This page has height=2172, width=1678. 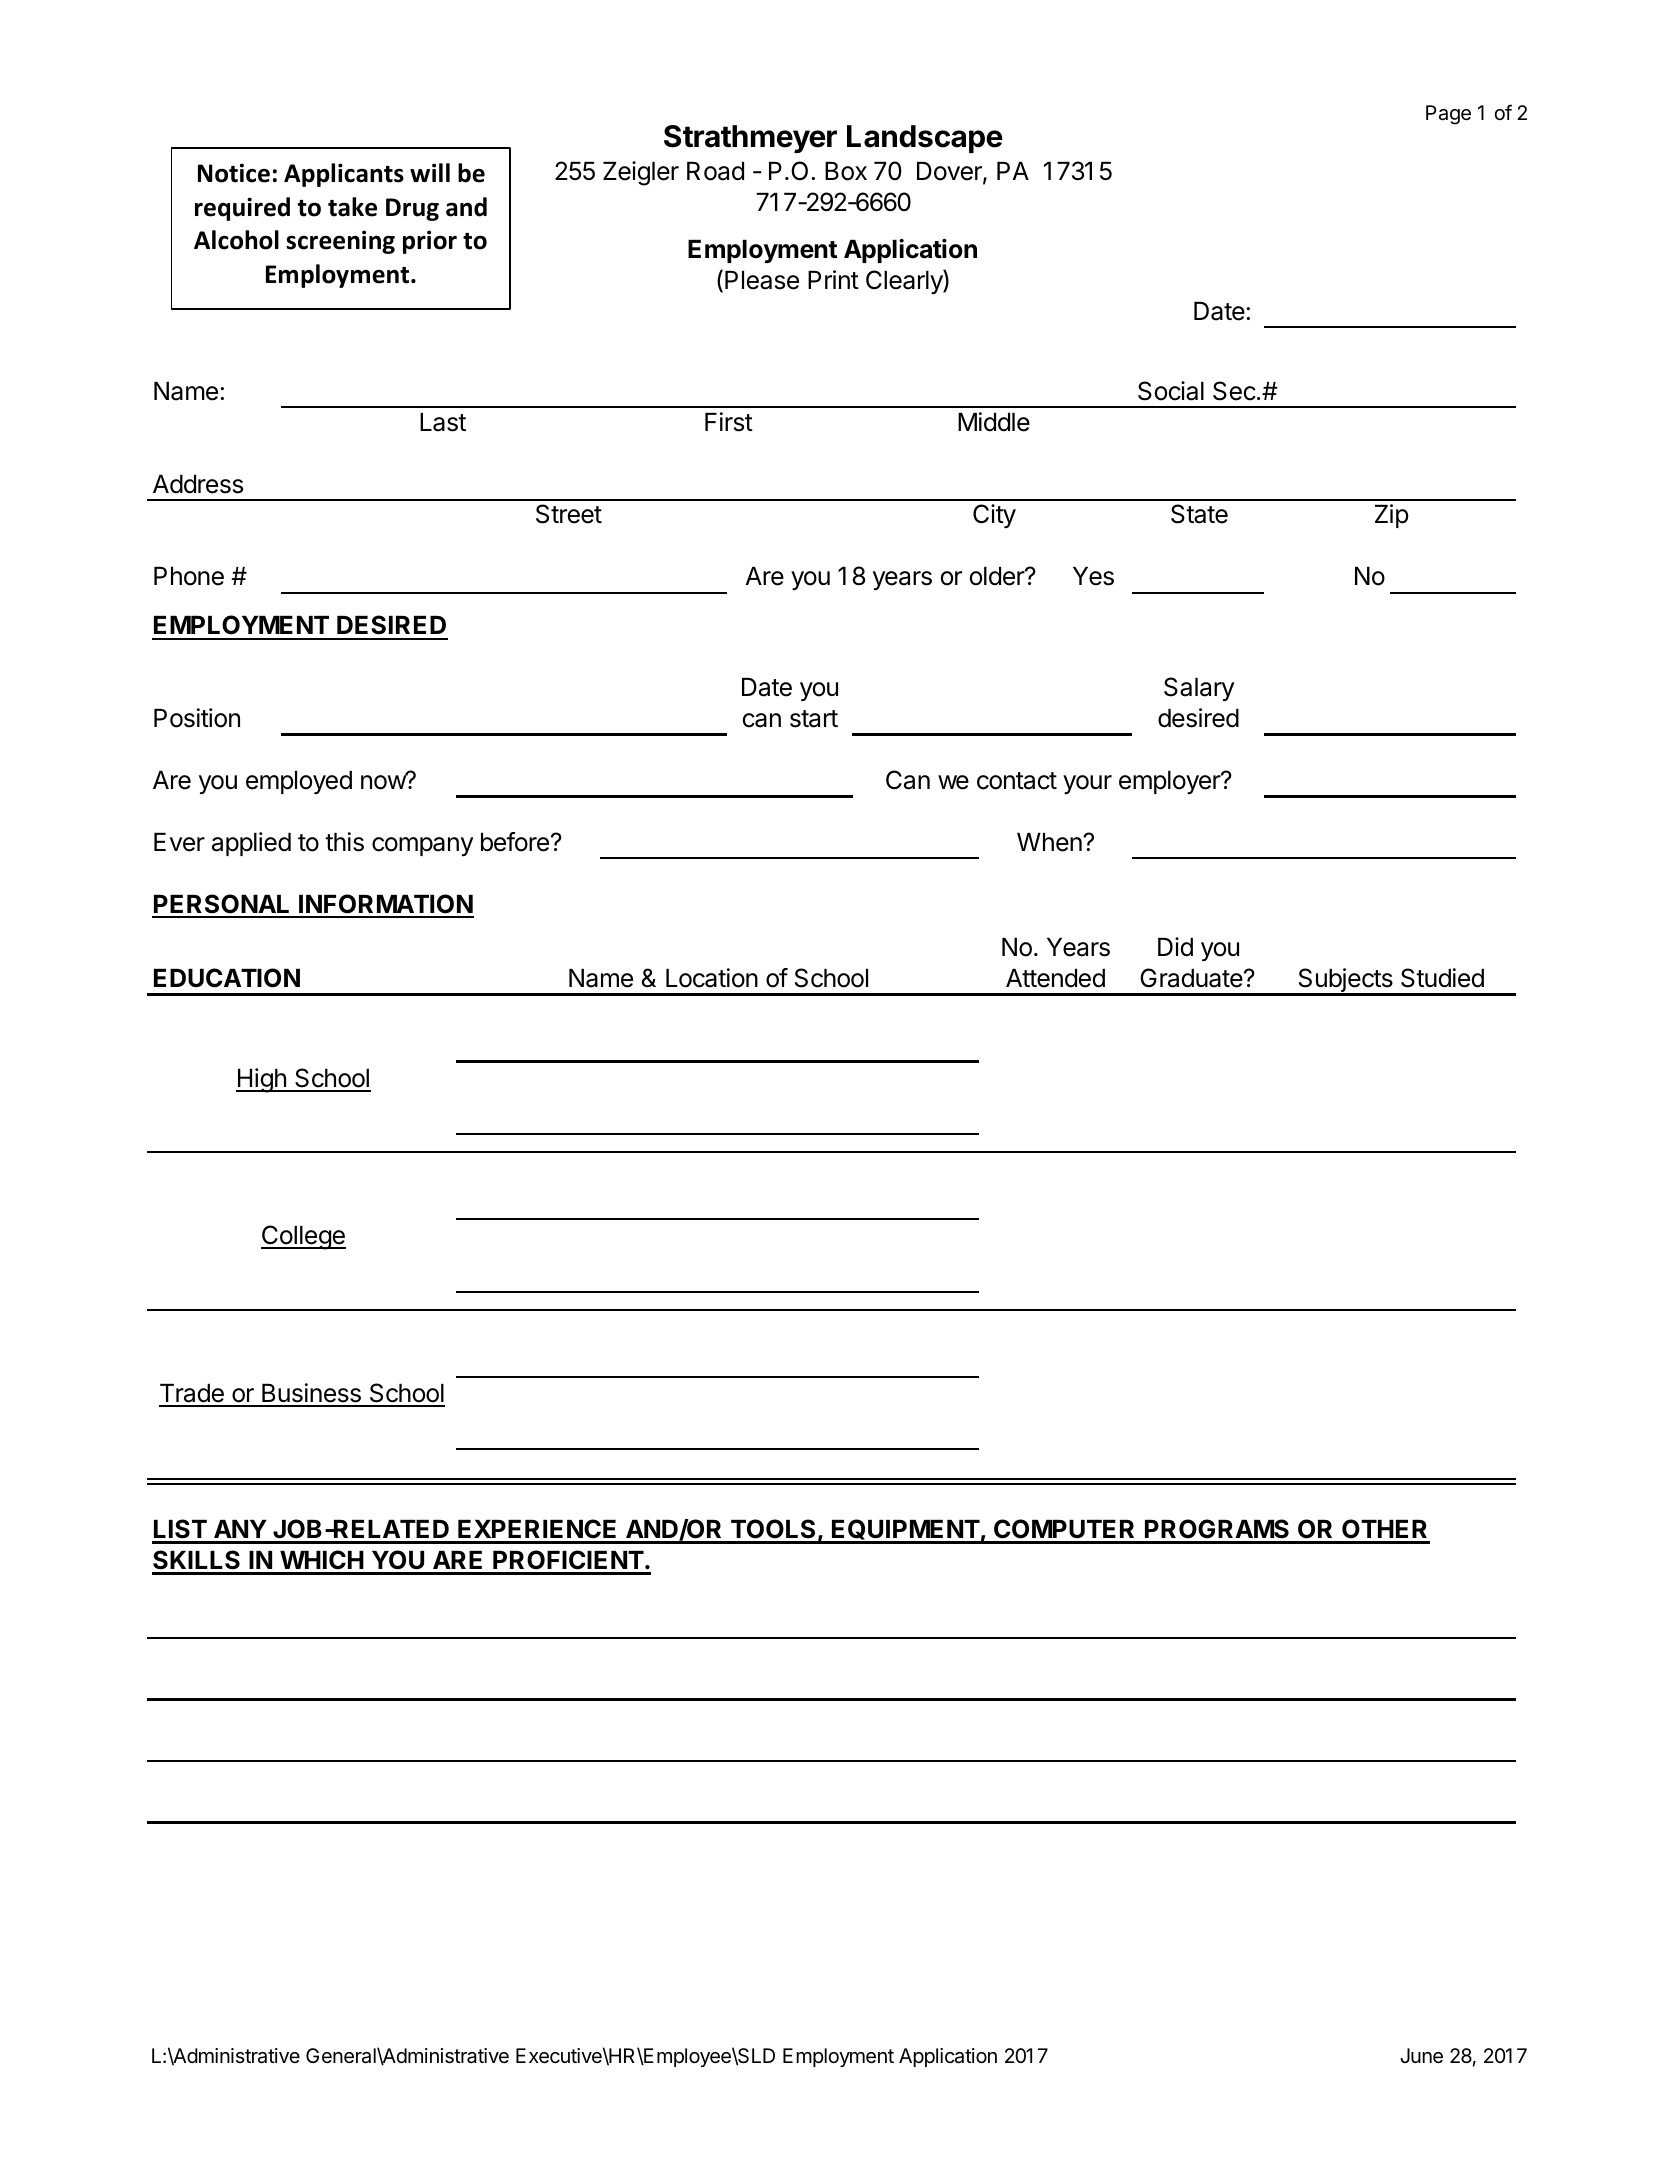 What do you see at coordinates (303, 1237) in the page?
I see `College` at bounding box center [303, 1237].
